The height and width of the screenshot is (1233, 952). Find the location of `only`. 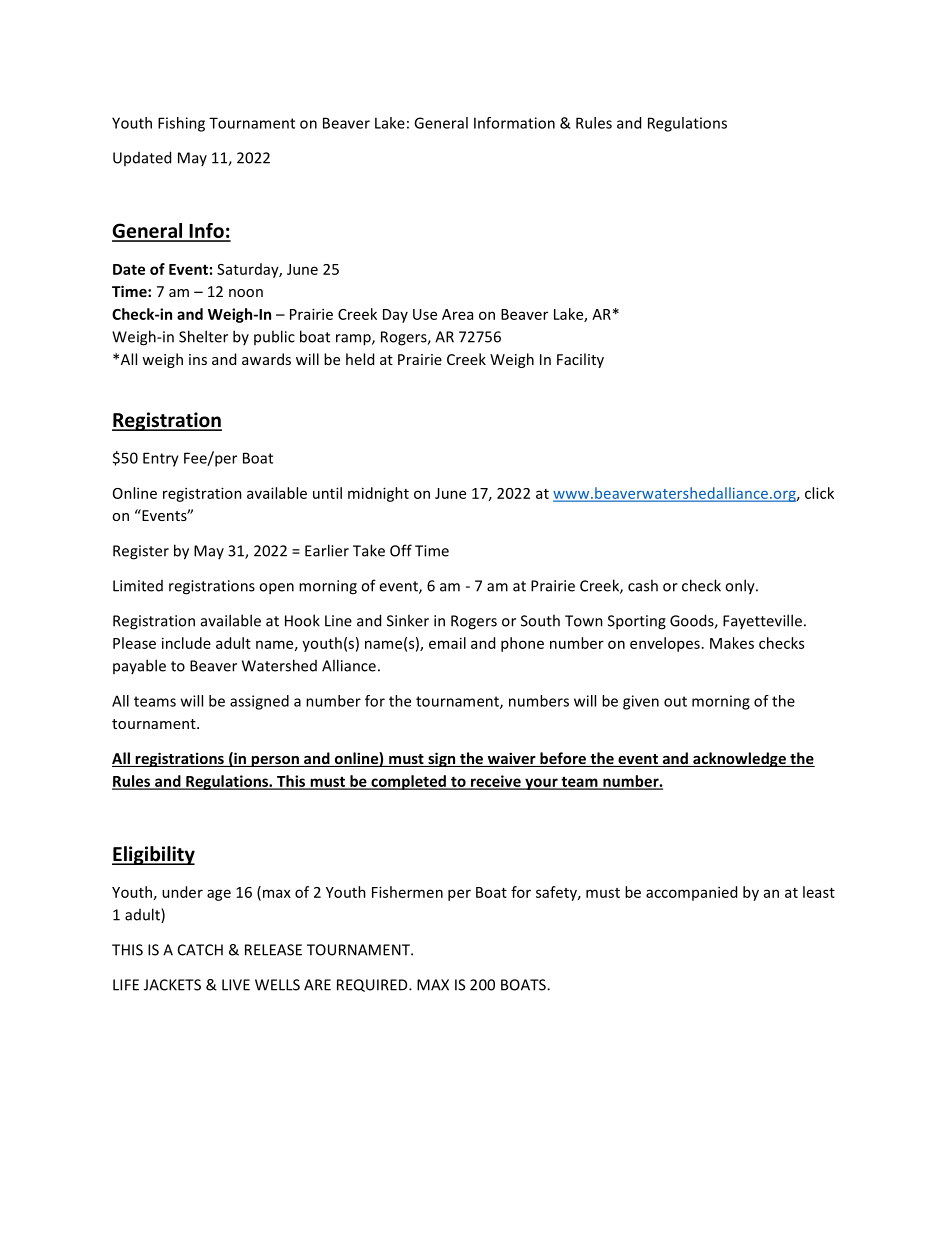

only is located at coordinates (741, 587).
